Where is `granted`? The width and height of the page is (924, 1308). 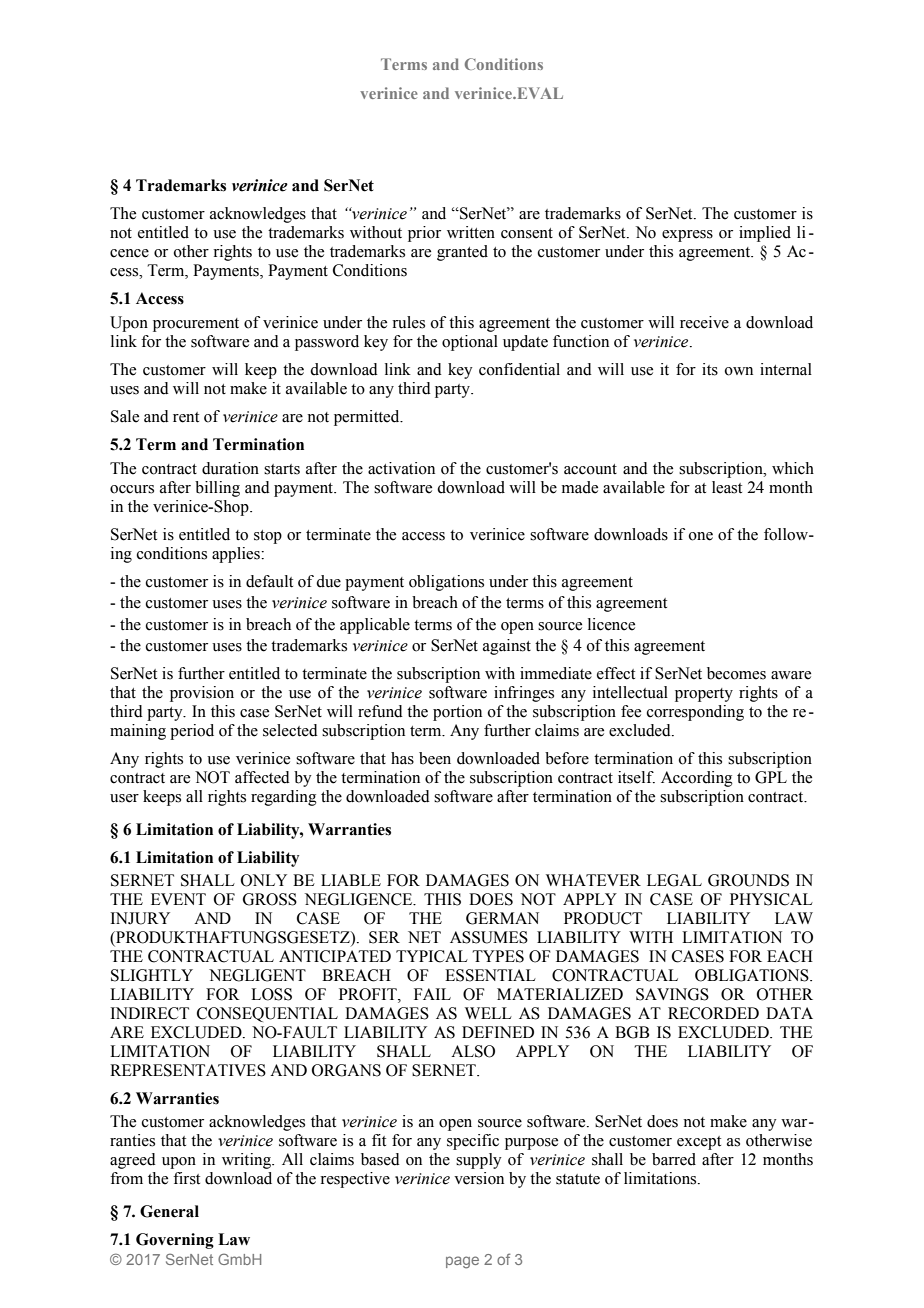 granted is located at coordinates (462, 253).
